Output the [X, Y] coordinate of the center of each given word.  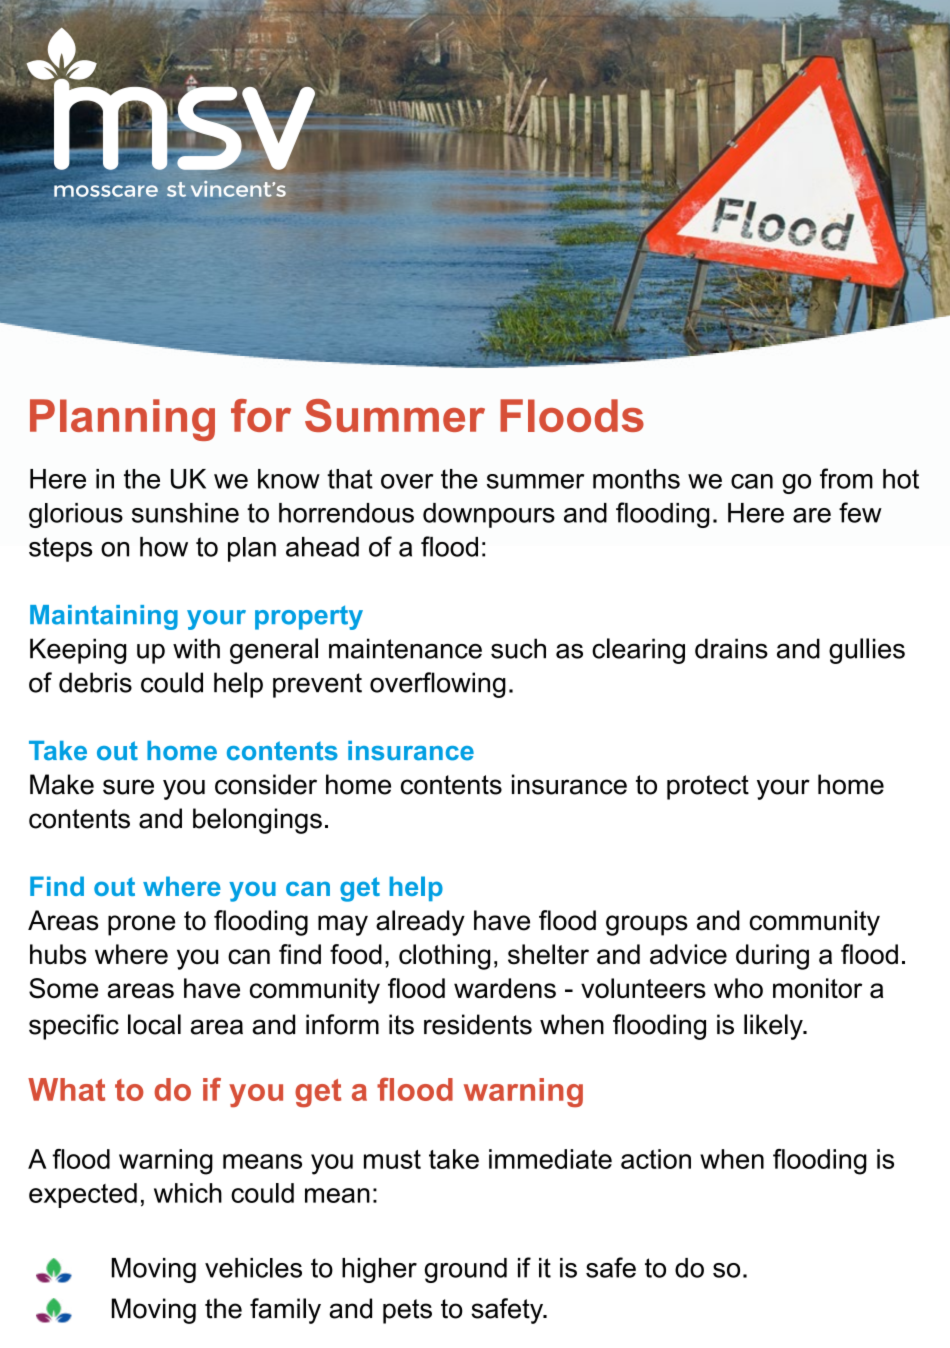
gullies [867, 651]
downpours [489, 515]
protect [708, 787]
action [656, 1159]
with [196, 648]
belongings [257, 821]
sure [128, 787]
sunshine [185, 513]
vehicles [253, 1268]
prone [141, 925]
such [518, 648]
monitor [817, 988]
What [66, 1089]
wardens [505, 988]
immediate [550, 1159]
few [860, 512]
